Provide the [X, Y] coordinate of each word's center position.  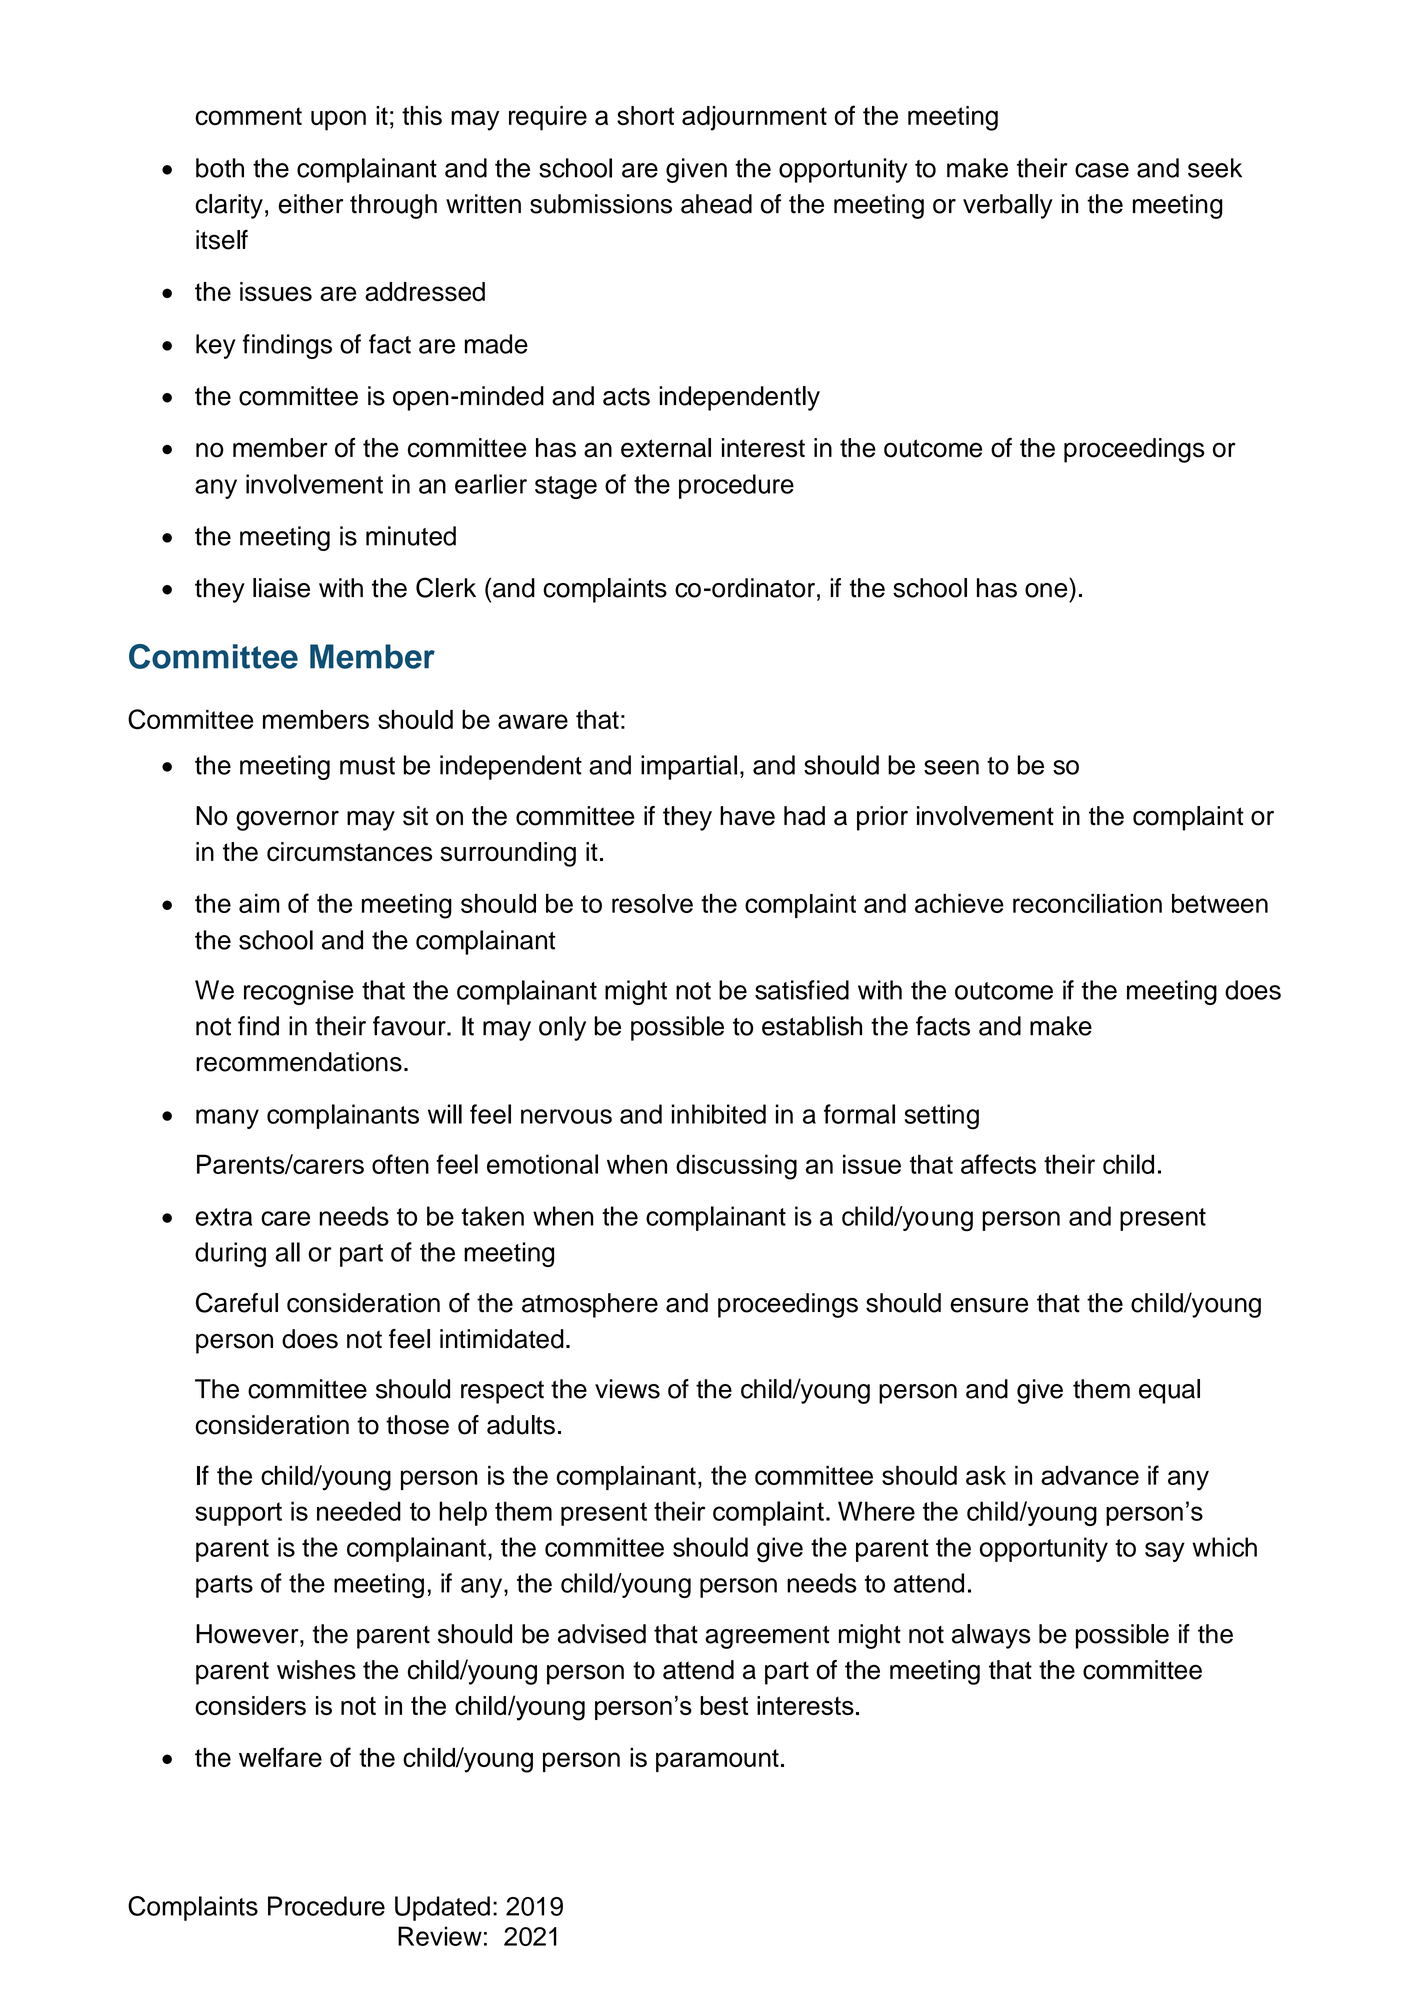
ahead [716, 204]
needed [359, 1511]
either [310, 204]
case [1102, 170]
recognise [299, 992]
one [1046, 590]
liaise [281, 588]
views [627, 1389]
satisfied [802, 990]
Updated [442, 1908]
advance [1090, 1475]
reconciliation [1087, 903]
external [666, 448]
